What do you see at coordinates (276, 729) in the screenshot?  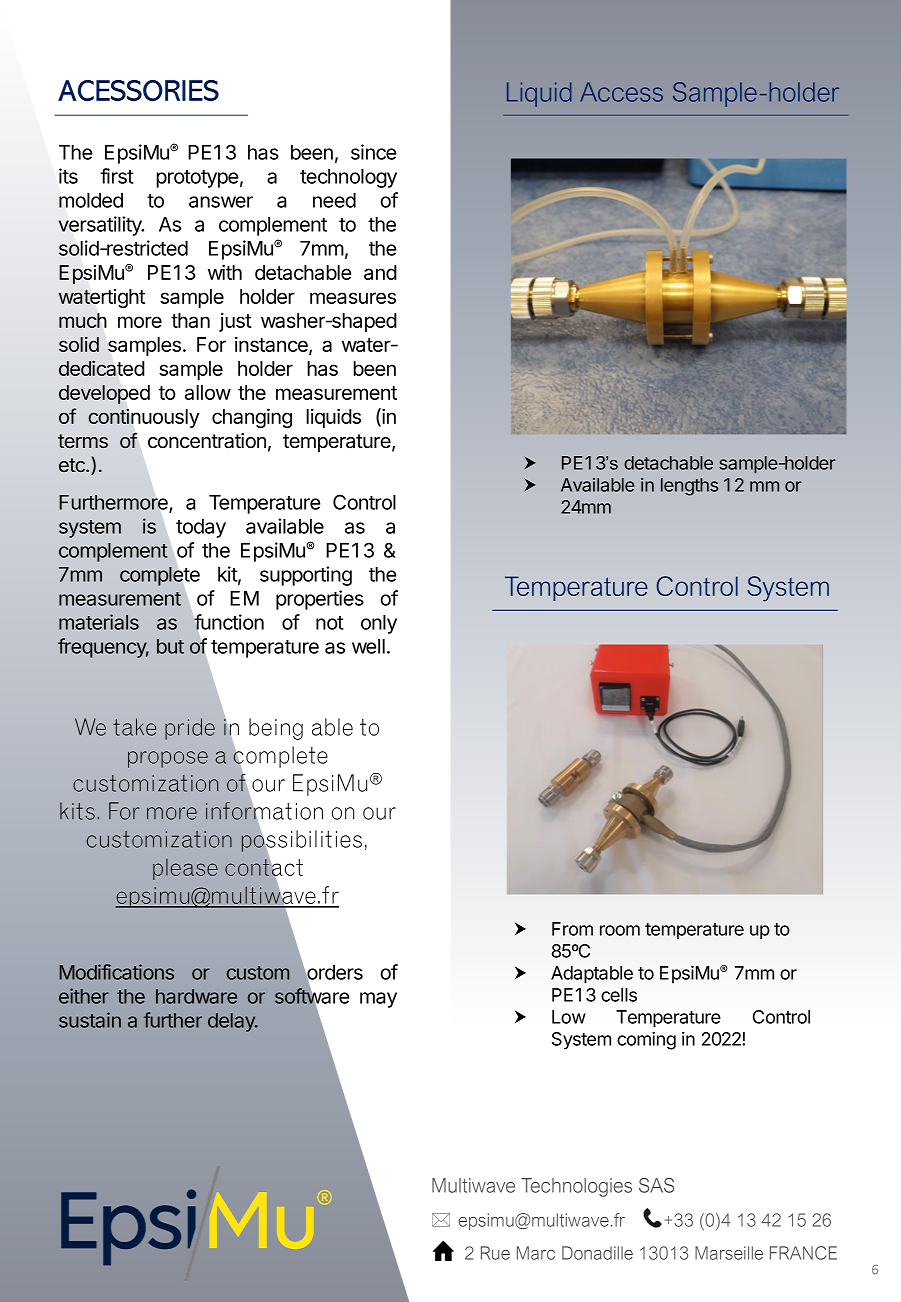 I see `being` at bounding box center [276, 729].
